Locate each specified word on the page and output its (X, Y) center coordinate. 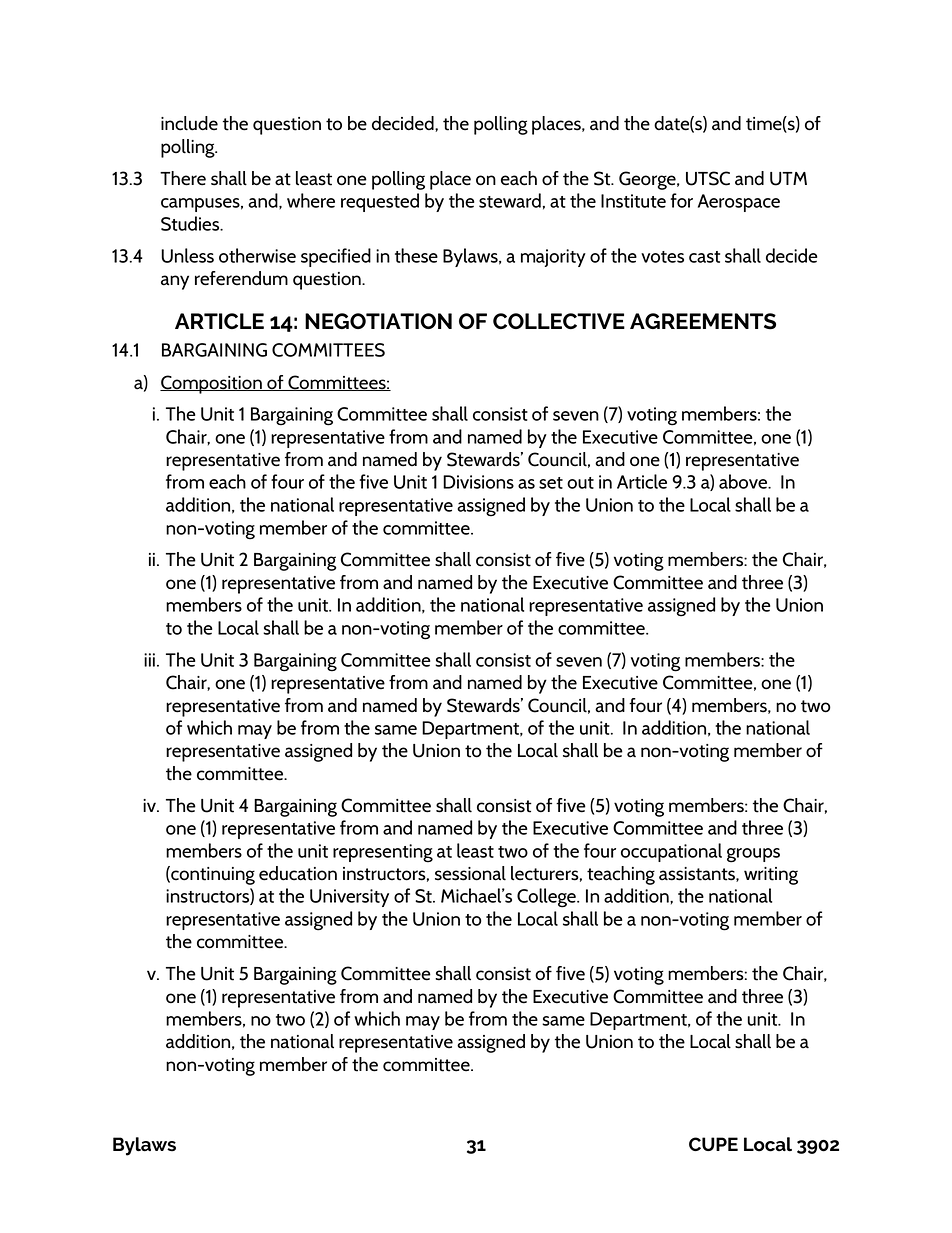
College (547, 898)
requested (380, 202)
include (189, 123)
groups (753, 855)
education (298, 873)
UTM (788, 179)
